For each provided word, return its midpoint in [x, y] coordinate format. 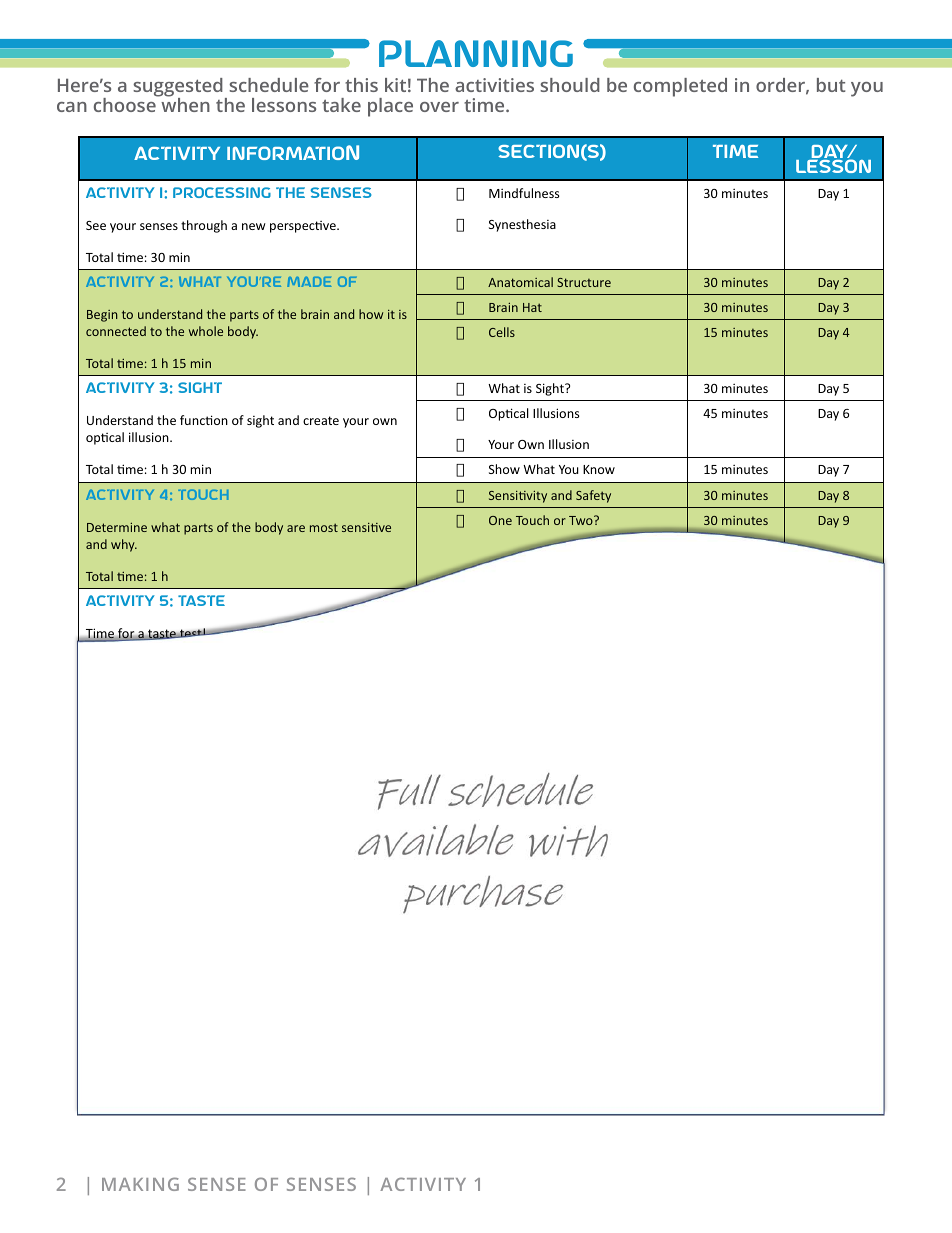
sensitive [366, 527]
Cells [502, 332]
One [500, 520]
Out [546, 780]
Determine [117, 527]
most [324, 527]
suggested [178, 88]
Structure [584, 282]
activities [494, 85]
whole [206, 331]
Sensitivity [518, 497]
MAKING [140, 1184]
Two [582, 520]
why [124, 545]
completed [680, 87]
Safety [593, 496]
